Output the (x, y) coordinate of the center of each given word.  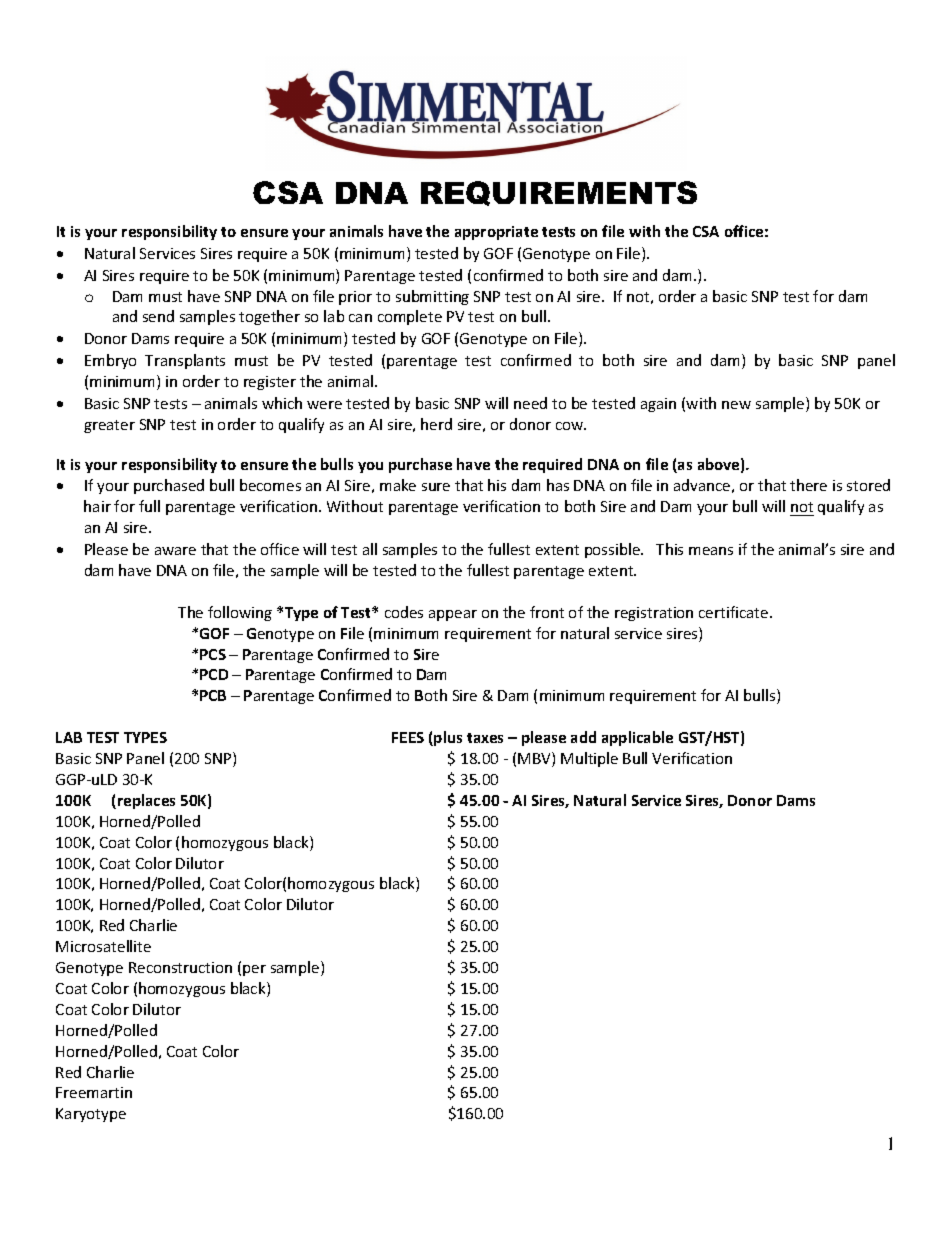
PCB (213, 695)
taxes (485, 738)
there (808, 485)
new (736, 405)
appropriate (496, 233)
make (398, 485)
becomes (270, 485)
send (158, 316)
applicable (637, 738)
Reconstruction (180, 967)
